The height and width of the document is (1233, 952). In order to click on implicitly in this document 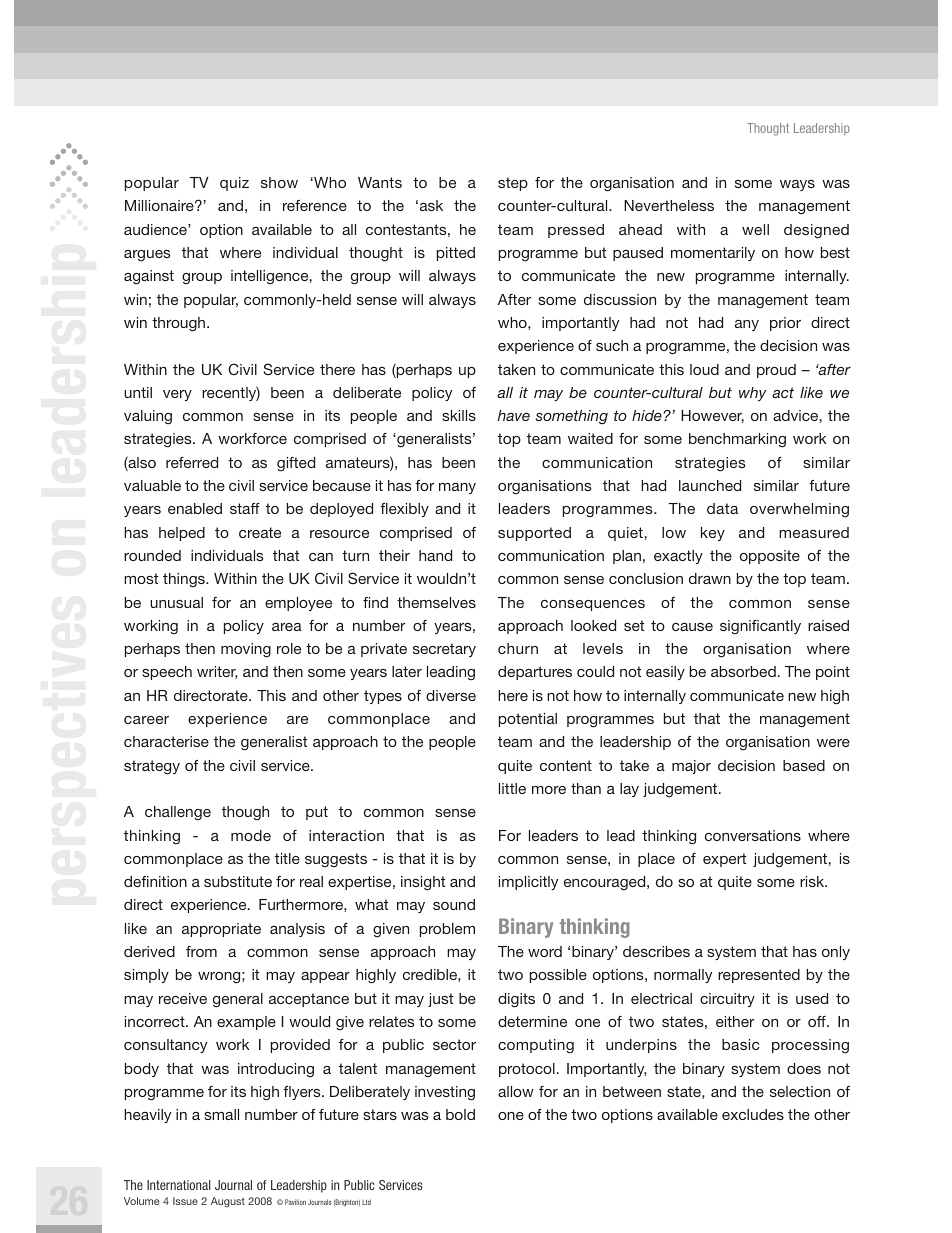, I will do `click(528, 883)`.
